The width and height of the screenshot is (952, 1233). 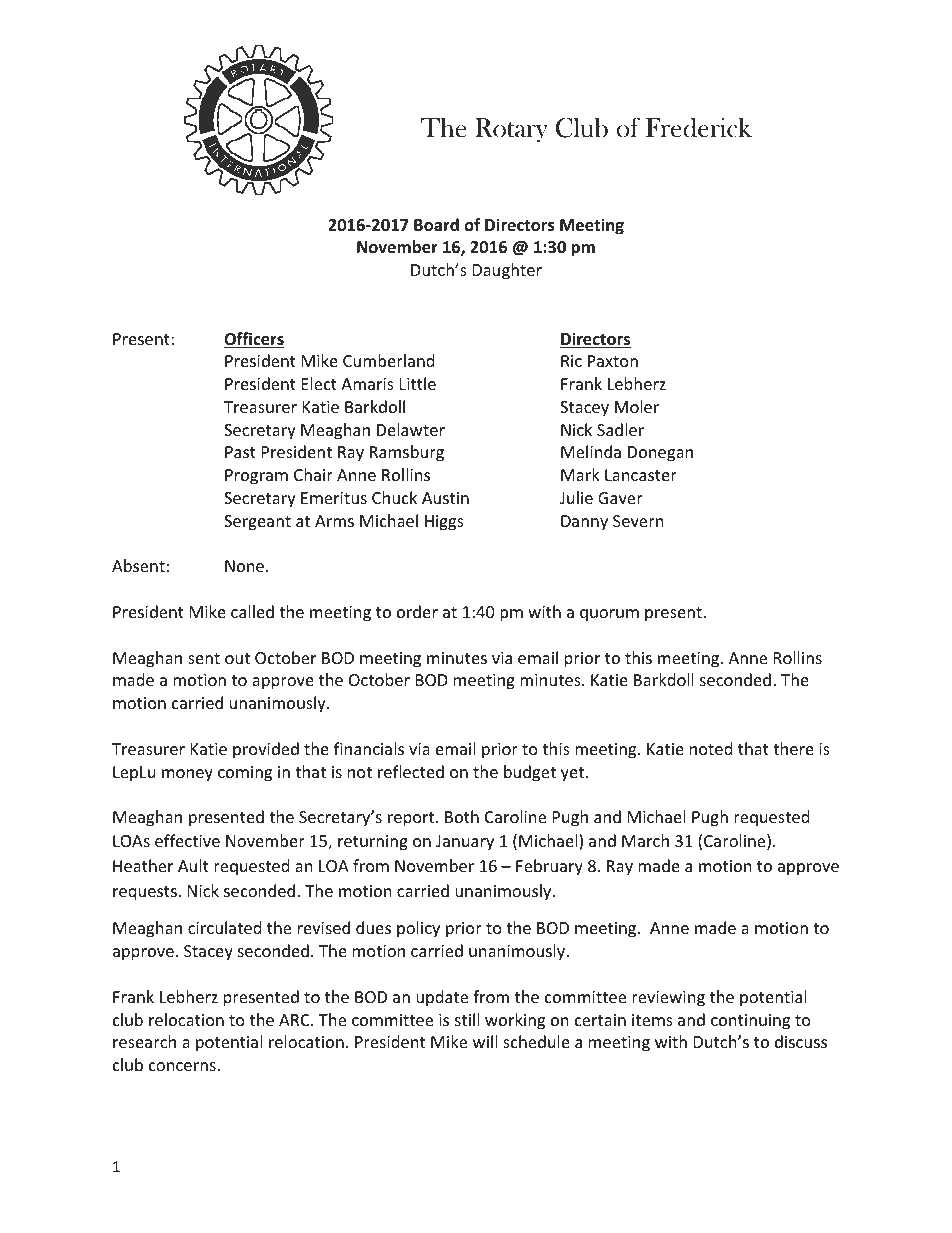 What do you see at coordinates (609, 615) in the screenshot?
I see `quorum` at bounding box center [609, 615].
